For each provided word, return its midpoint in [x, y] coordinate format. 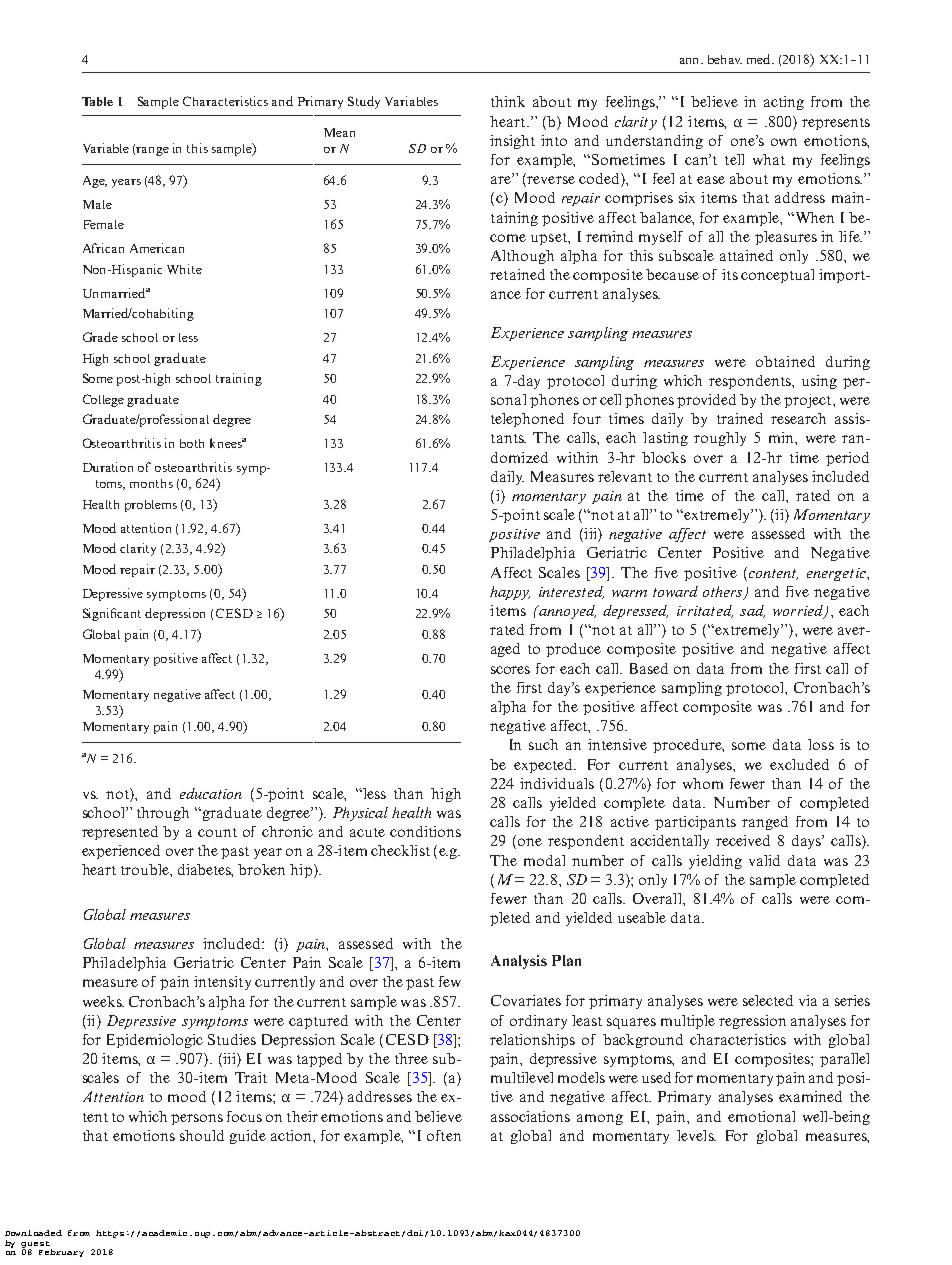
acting [784, 103]
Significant [112, 614]
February [61, 1253]
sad [752, 611]
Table [97, 101]
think [508, 101]
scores [510, 670]
